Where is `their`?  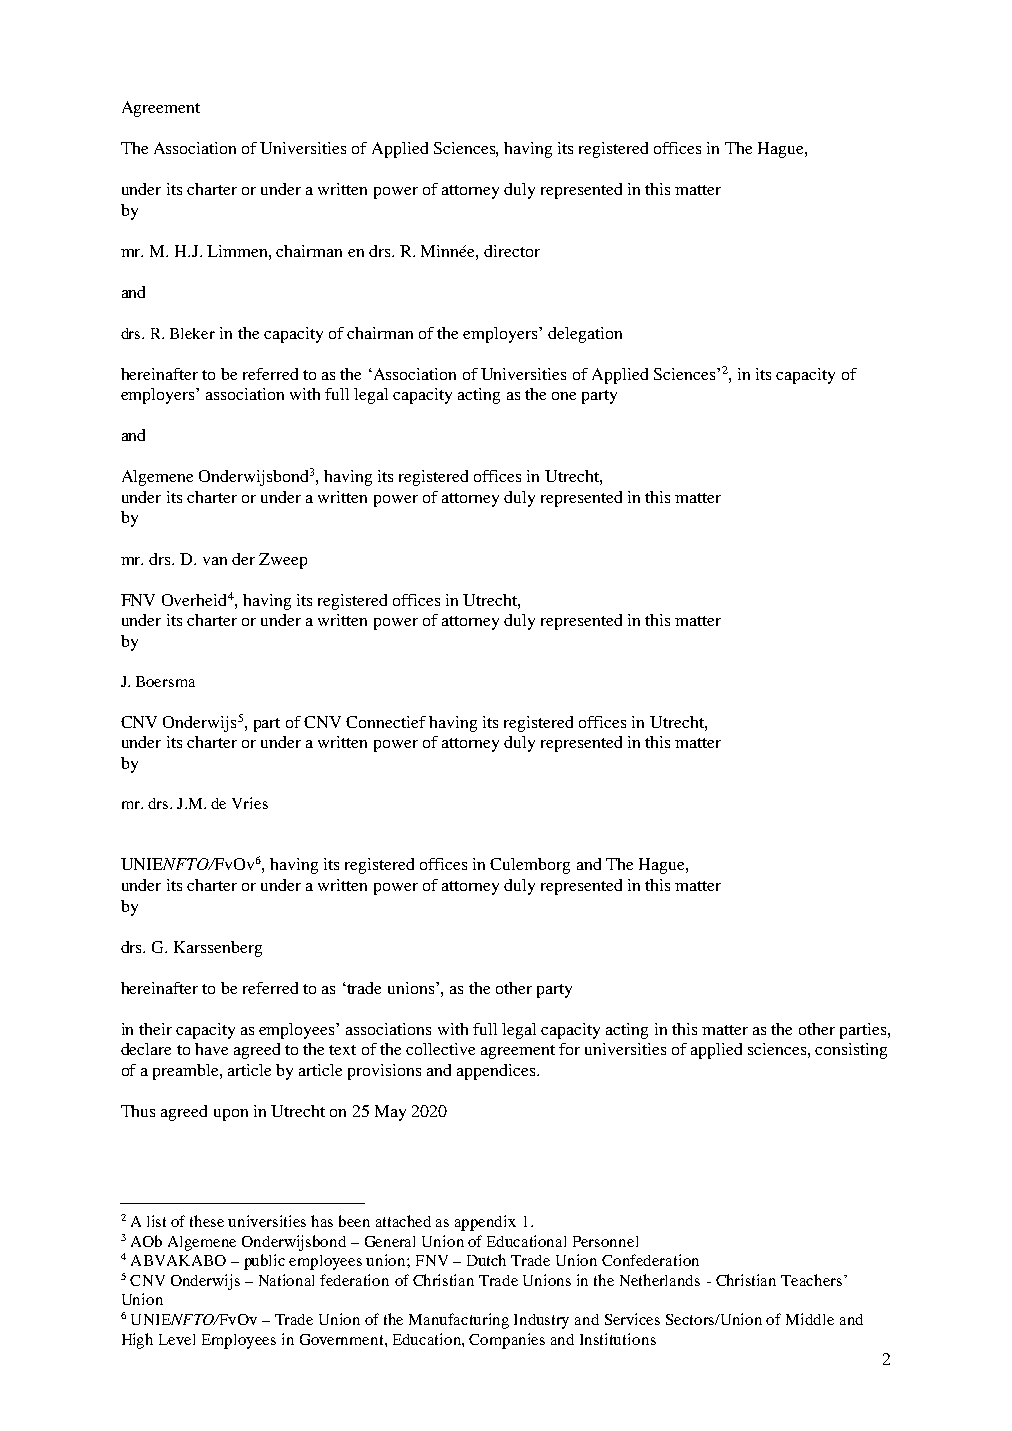 their is located at coordinates (155, 1029).
